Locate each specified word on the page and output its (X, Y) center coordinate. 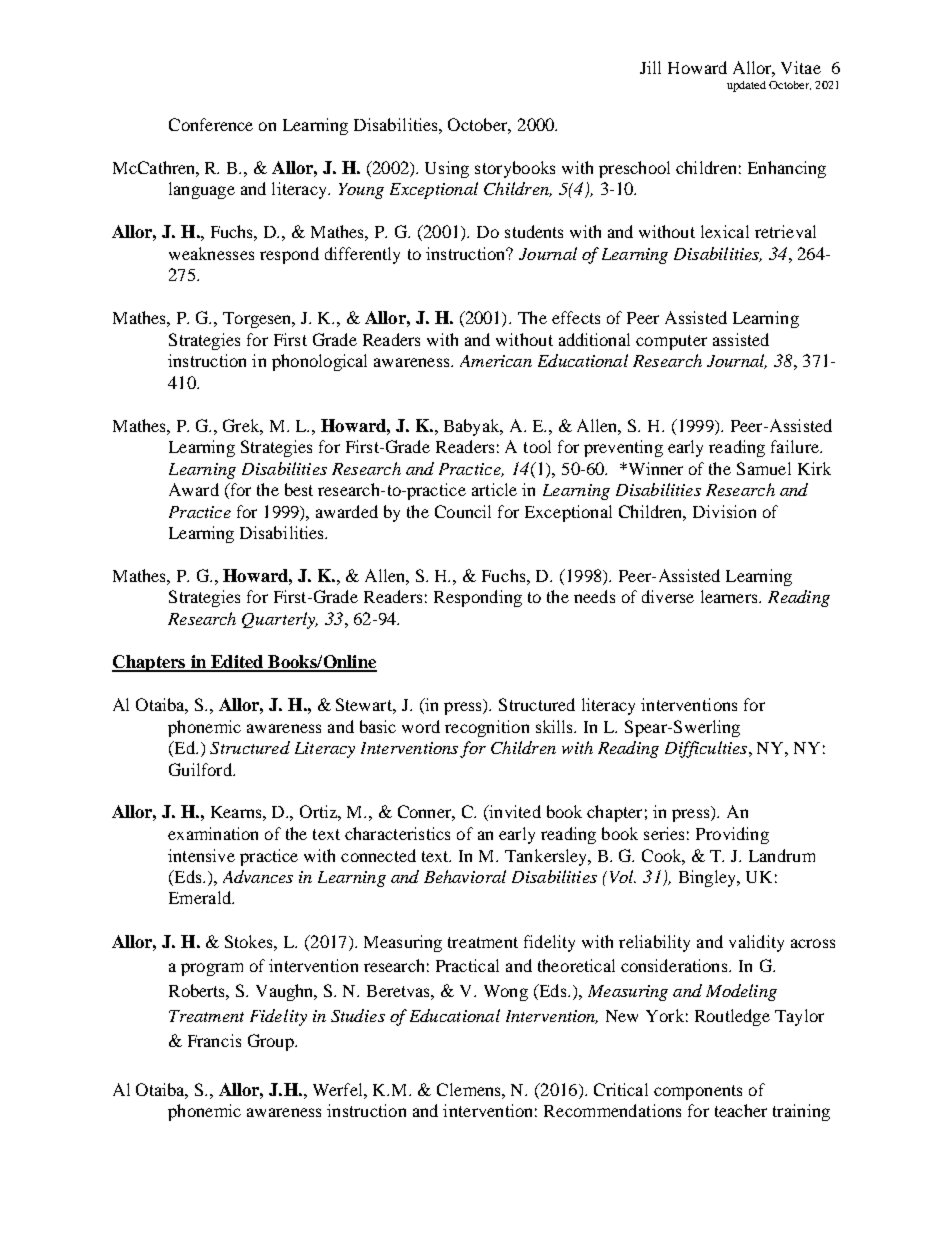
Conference (211, 124)
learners (730, 596)
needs (594, 596)
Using (447, 169)
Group (272, 1042)
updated (746, 86)
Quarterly (280, 620)
